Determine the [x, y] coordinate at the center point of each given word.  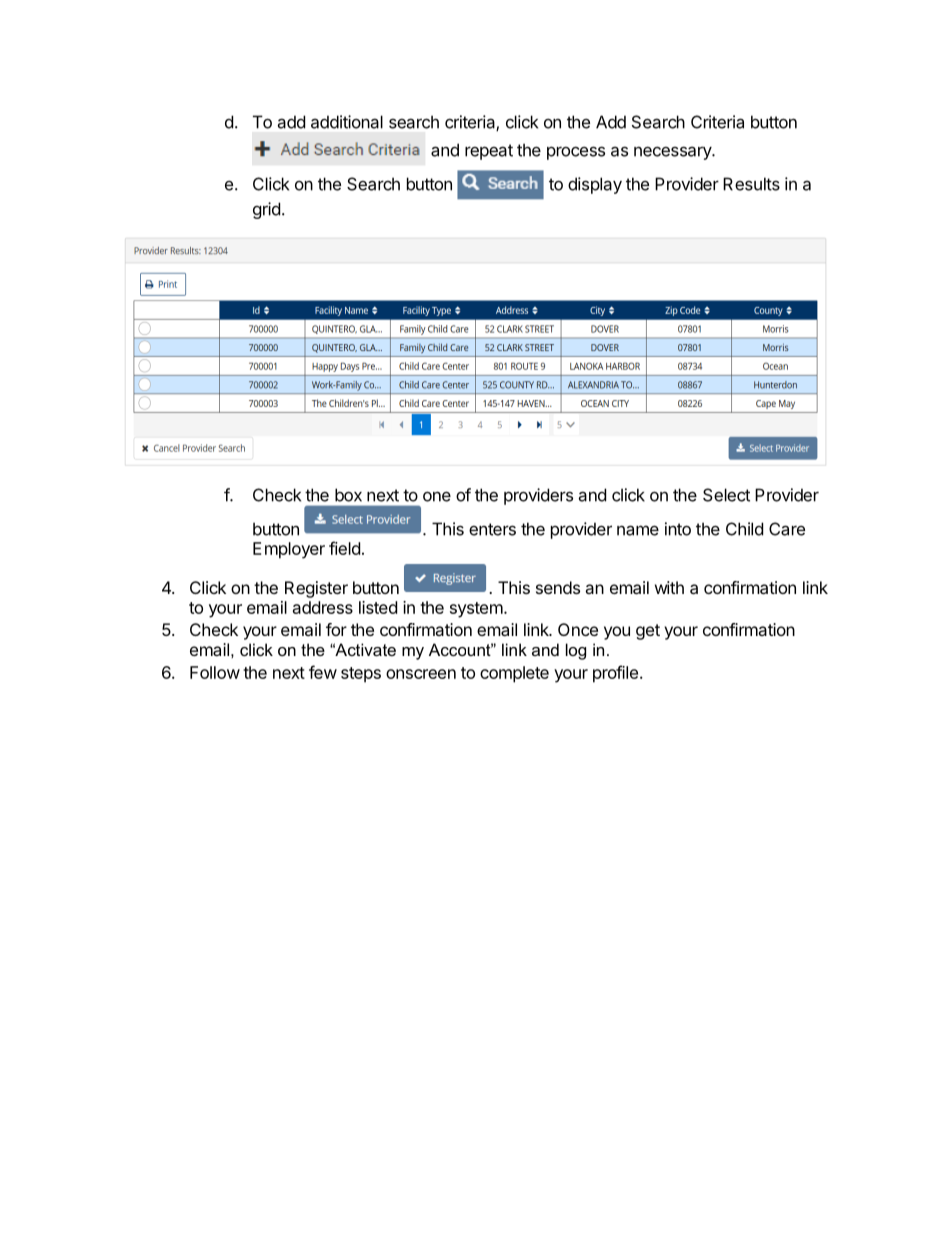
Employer [289, 550]
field [344, 548]
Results [751, 184]
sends [558, 587]
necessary [673, 153]
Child [744, 529]
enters [492, 529]
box [348, 495]
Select [726, 495]
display [595, 185]
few [323, 672]
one [437, 496]
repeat [489, 152]
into [678, 529]
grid [266, 210]
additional [347, 122]
